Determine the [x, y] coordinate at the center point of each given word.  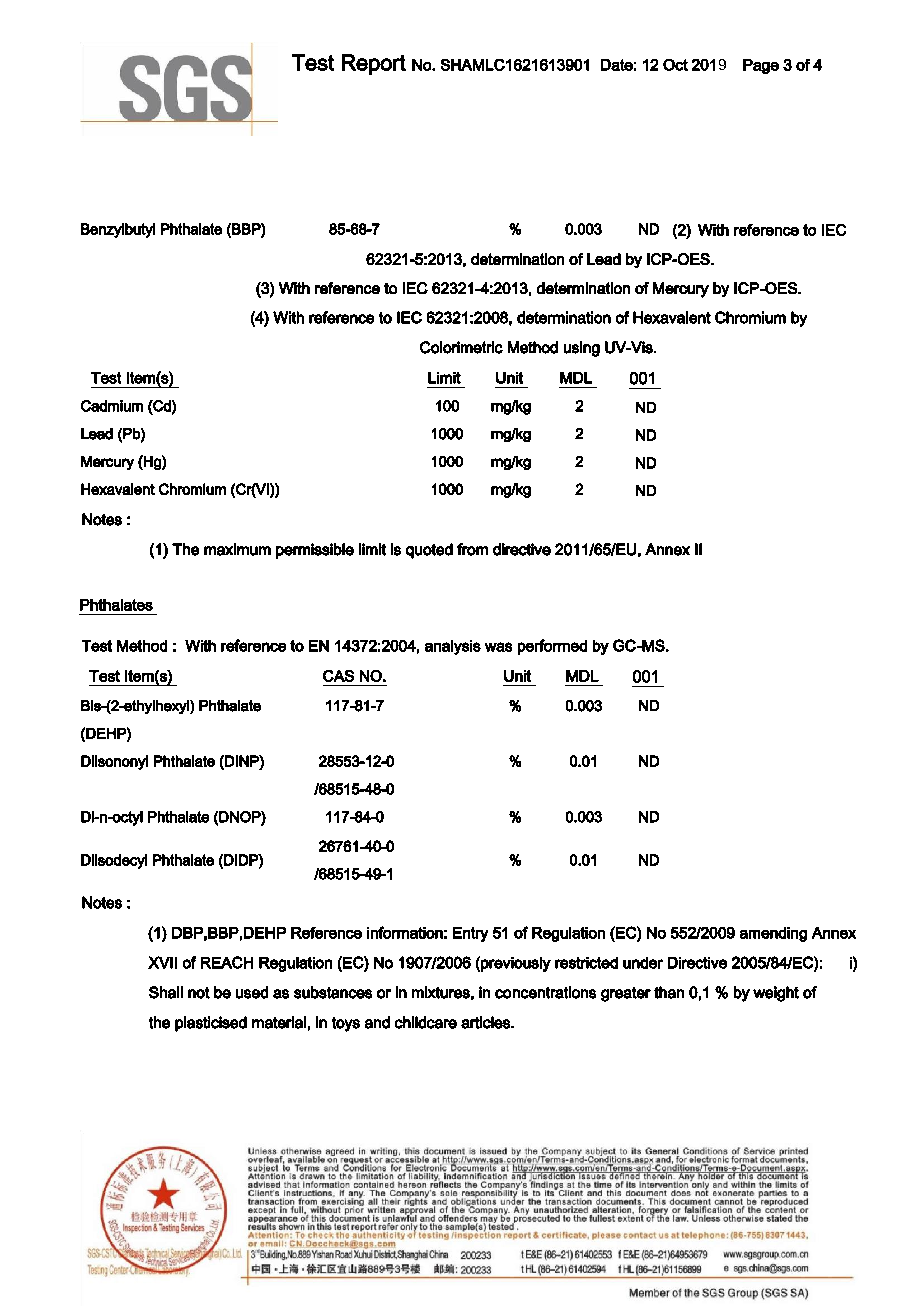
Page [761, 66]
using [582, 349]
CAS [338, 676]
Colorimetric [461, 347]
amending [773, 934]
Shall [166, 992]
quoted [429, 551]
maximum [237, 549]
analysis [453, 647]
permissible [315, 551]
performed [552, 647]
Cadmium [112, 406]
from [472, 549]
